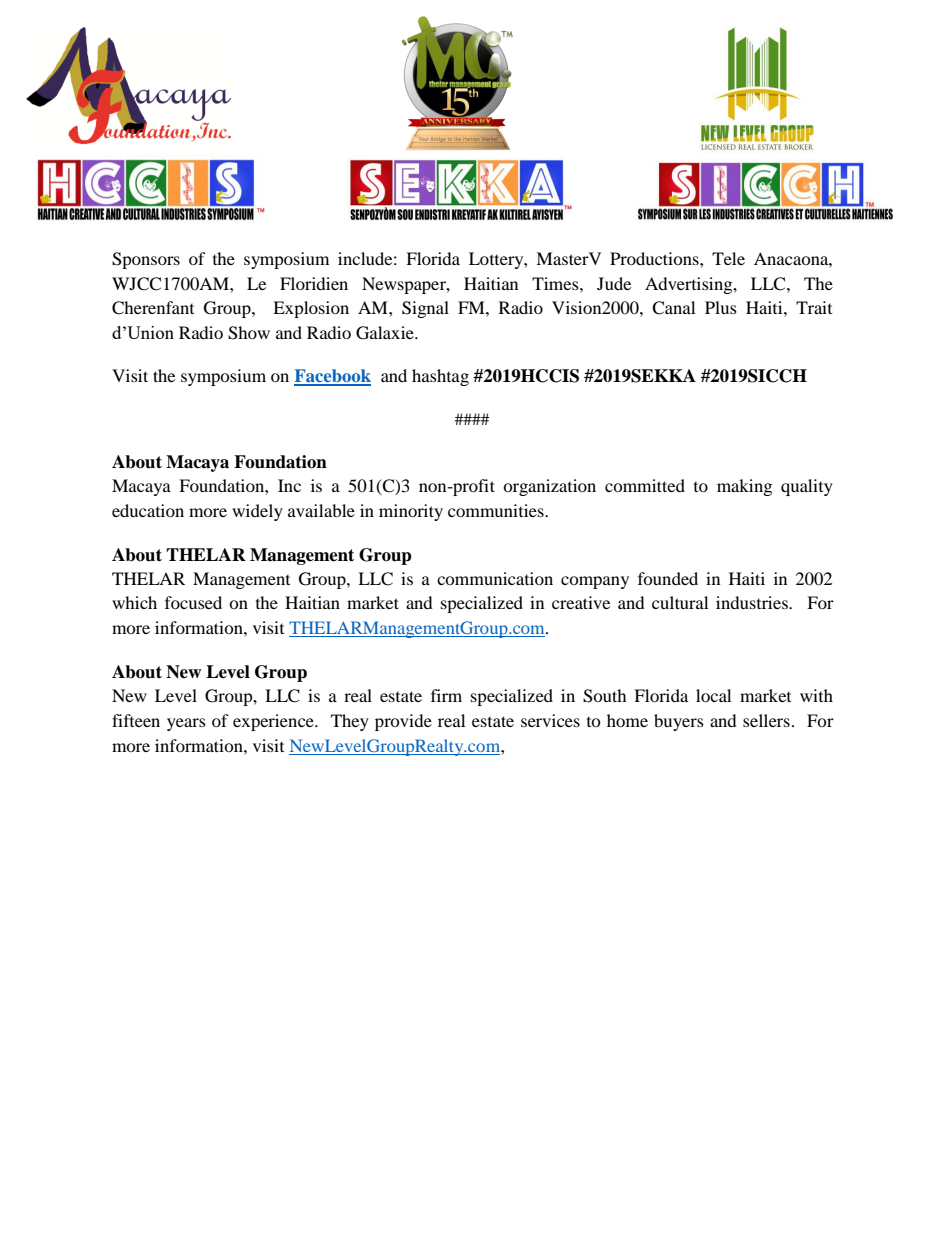 The width and height of the image is (952, 1233). I want to click on making, so click(744, 487).
